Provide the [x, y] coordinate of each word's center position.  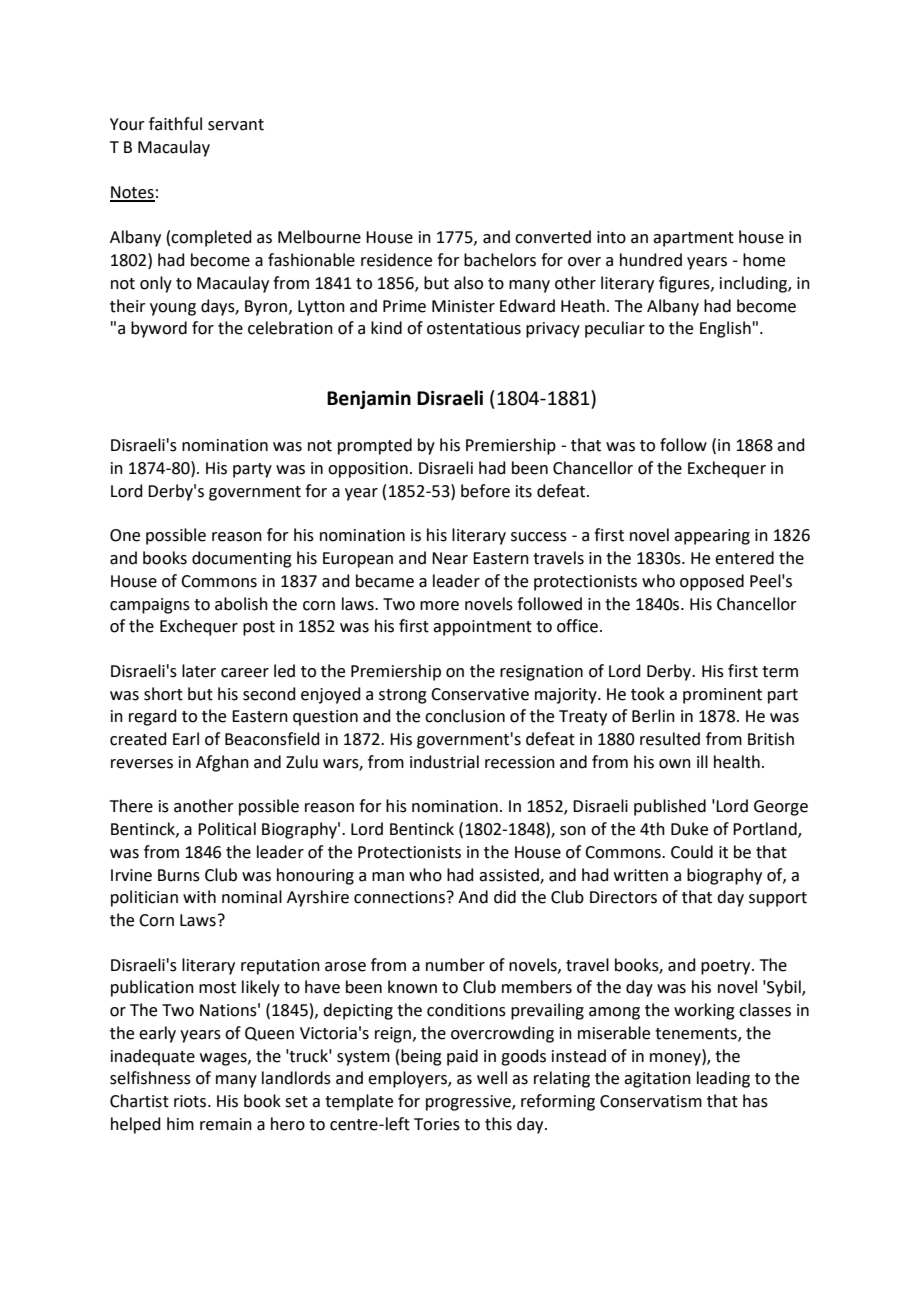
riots [191, 1101]
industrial [444, 762]
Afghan [222, 763]
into [611, 237]
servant [236, 125]
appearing [712, 537]
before [485, 491]
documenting [242, 559]
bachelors [500, 260]
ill [702, 761]
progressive [469, 1103]
